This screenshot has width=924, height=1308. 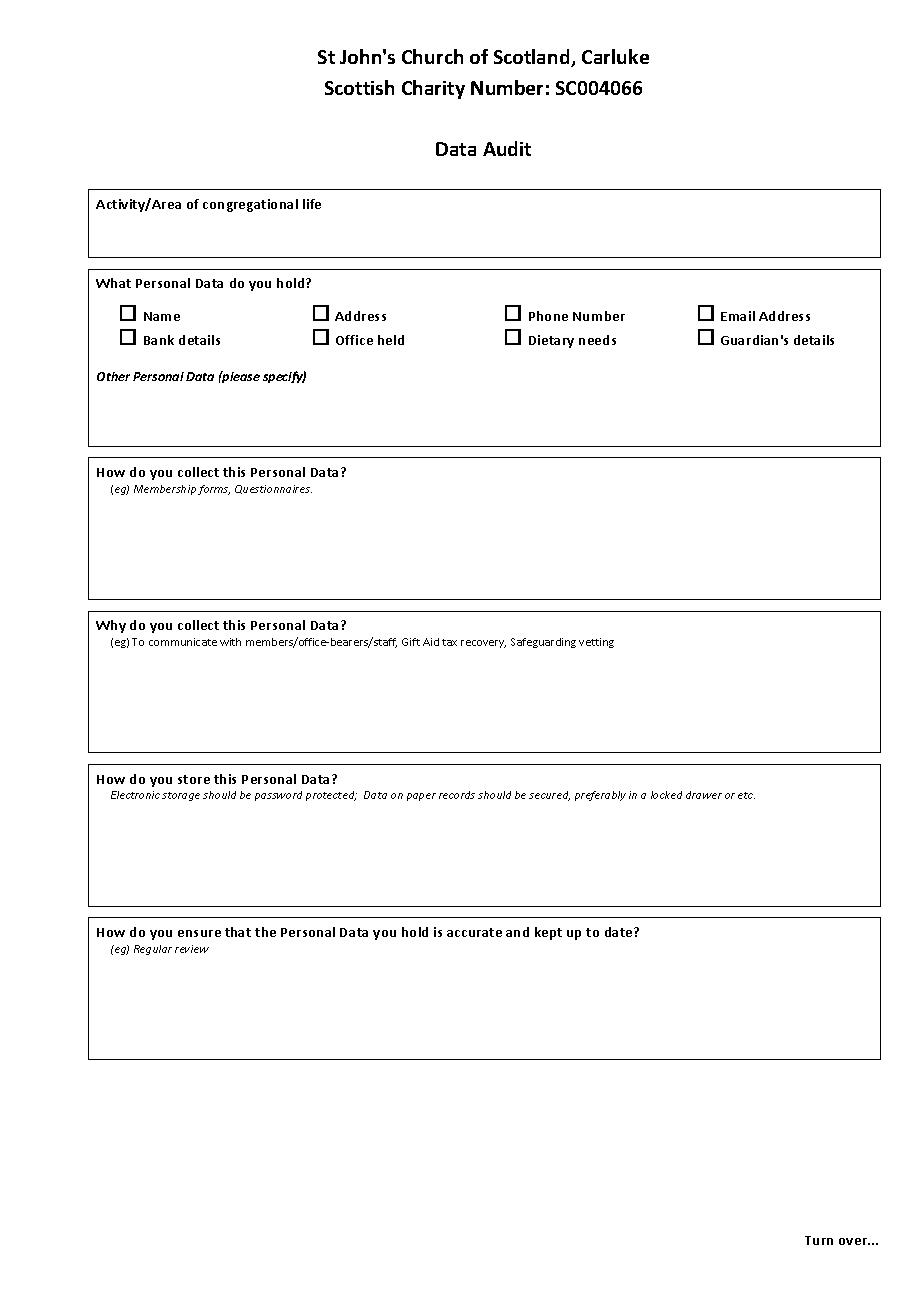 What do you see at coordinates (449, 642) in the screenshot?
I see `tax` at bounding box center [449, 642].
